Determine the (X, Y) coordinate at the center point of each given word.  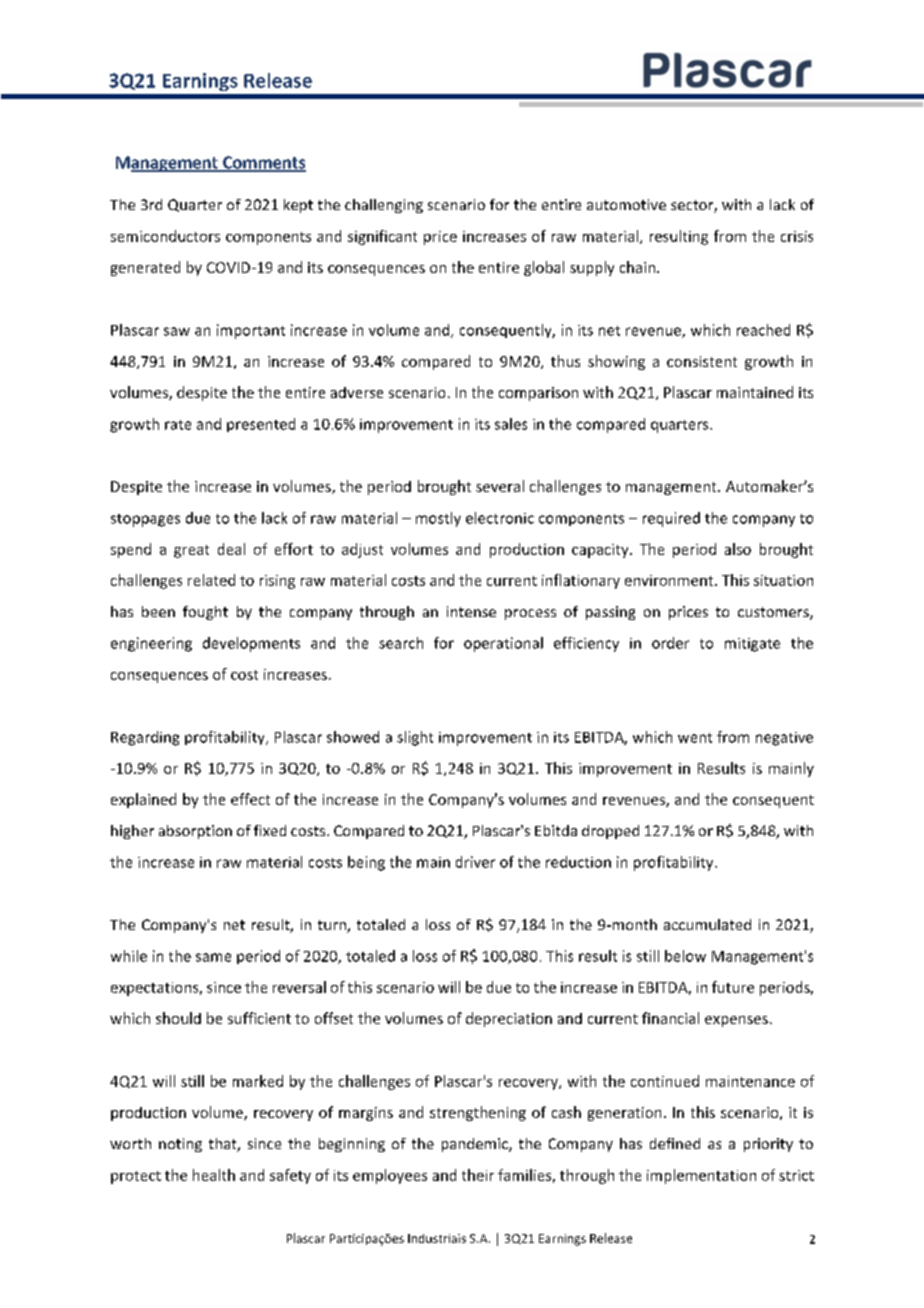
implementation (701, 1176)
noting (180, 1145)
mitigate (752, 645)
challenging (384, 206)
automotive (626, 204)
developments (251, 644)
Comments (263, 163)
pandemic (476, 1145)
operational (503, 644)
